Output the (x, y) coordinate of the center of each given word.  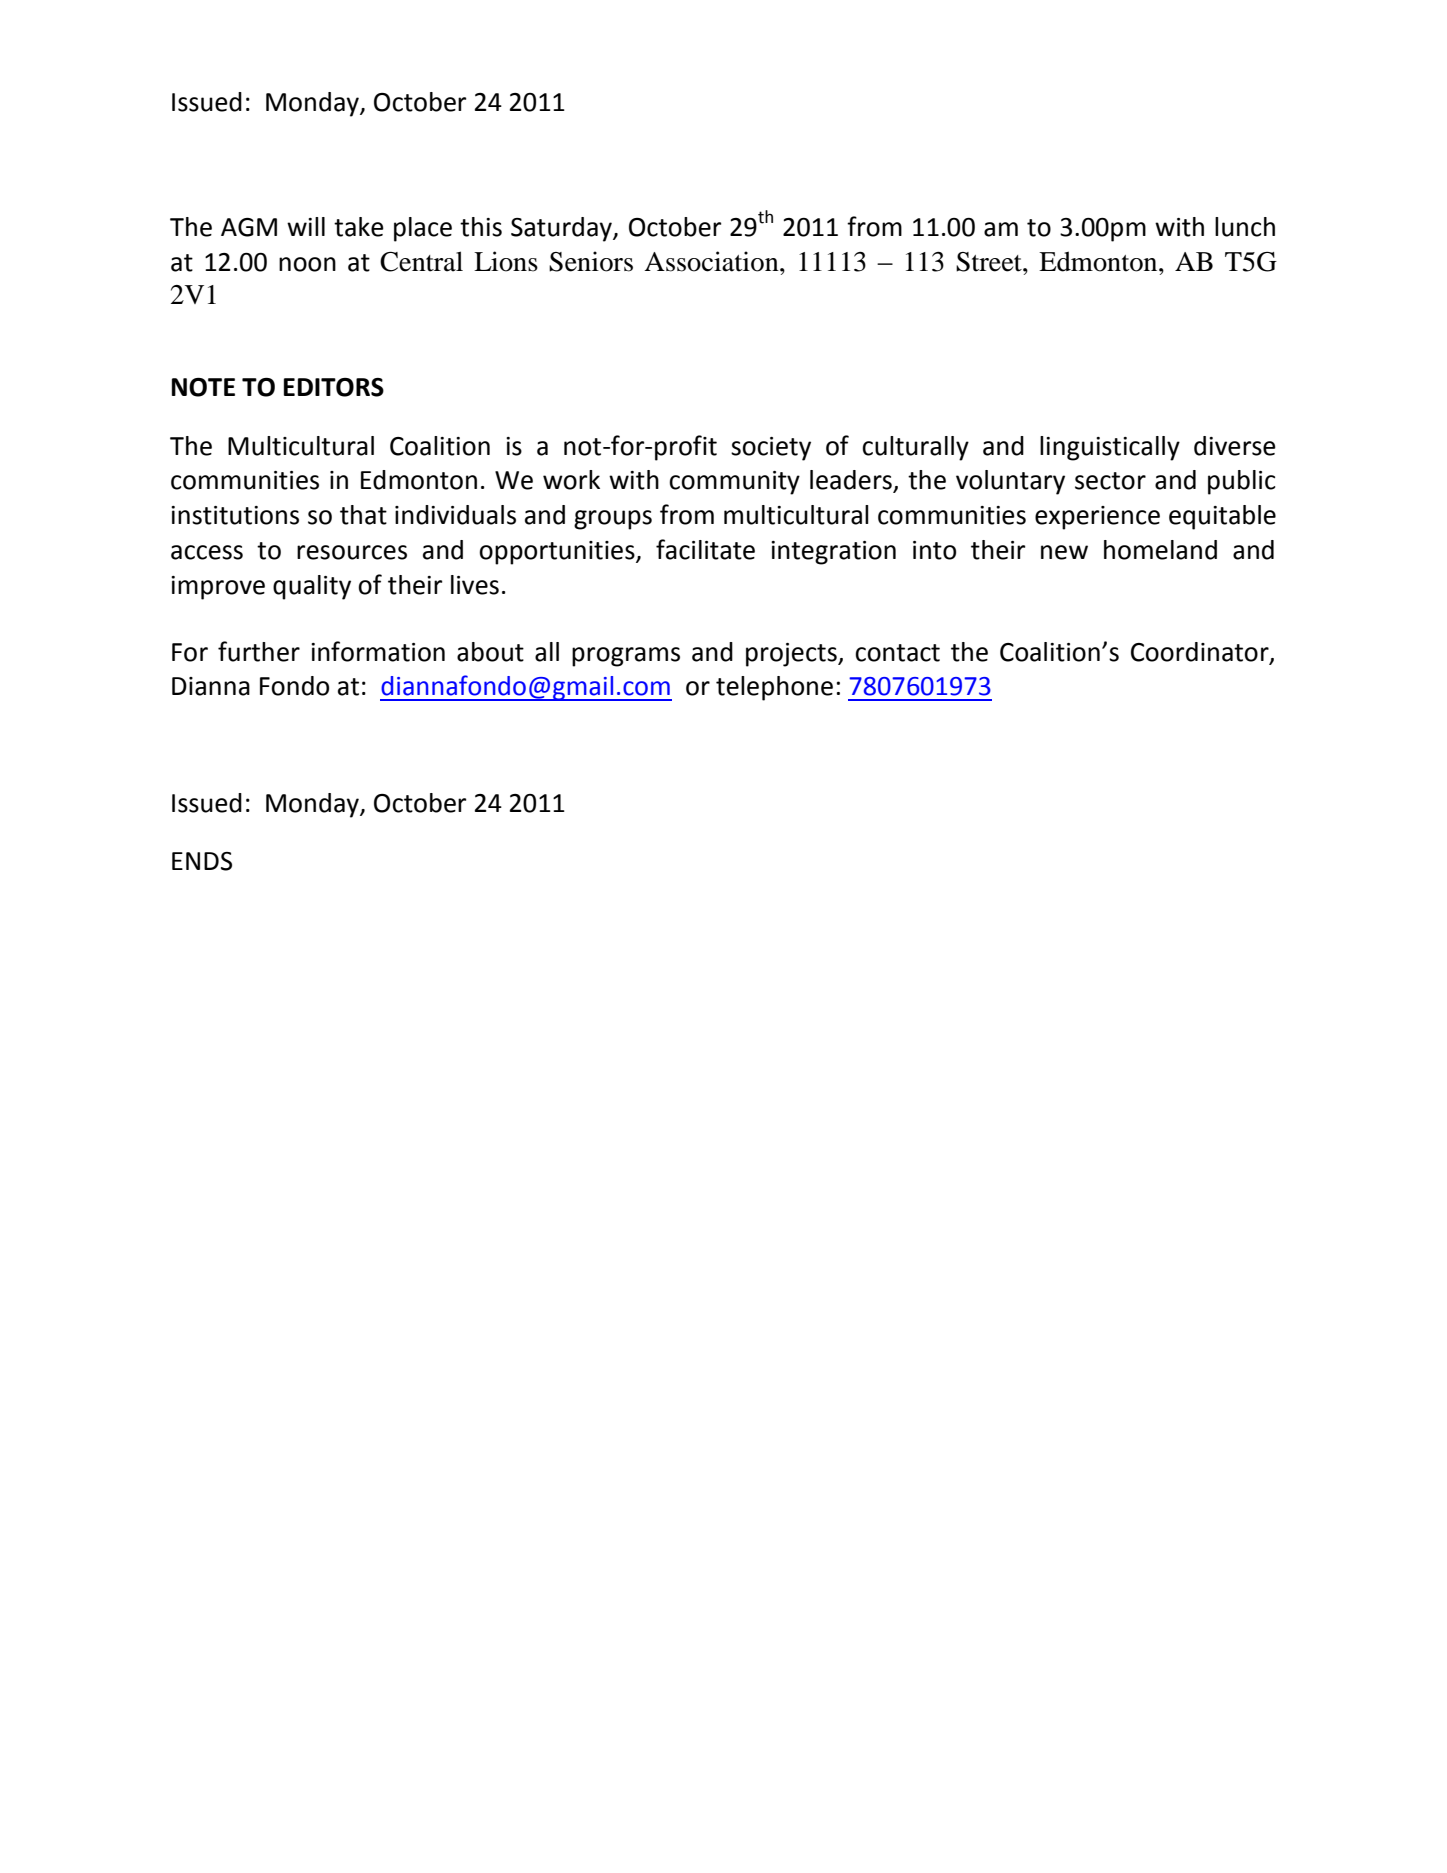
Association (712, 261)
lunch (1245, 227)
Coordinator (1201, 652)
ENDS (202, 861)
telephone (774, 688)
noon (307, 264)
